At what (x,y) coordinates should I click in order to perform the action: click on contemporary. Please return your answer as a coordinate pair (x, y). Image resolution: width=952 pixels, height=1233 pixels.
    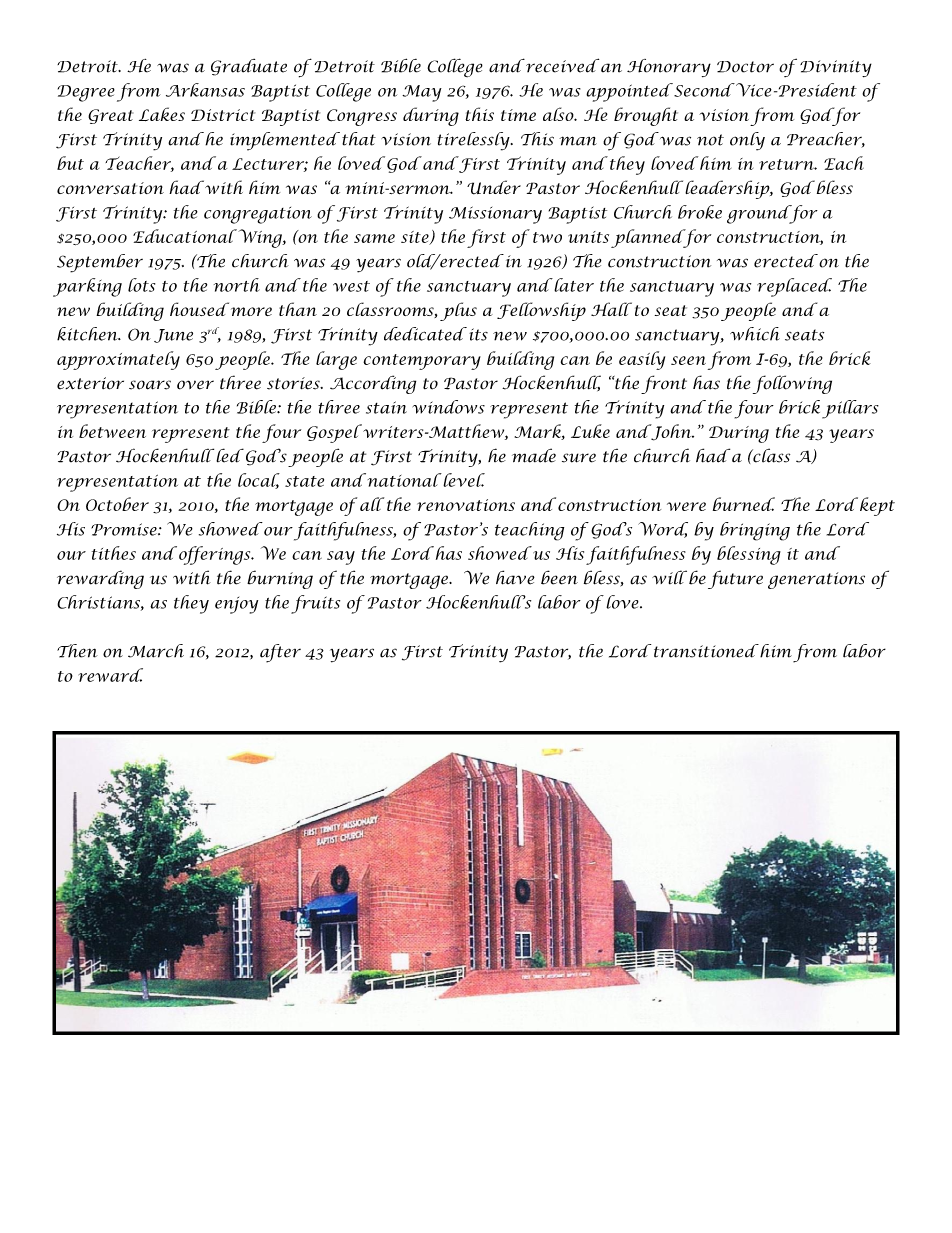
    Looking at the image, I should click on (422, 362).
